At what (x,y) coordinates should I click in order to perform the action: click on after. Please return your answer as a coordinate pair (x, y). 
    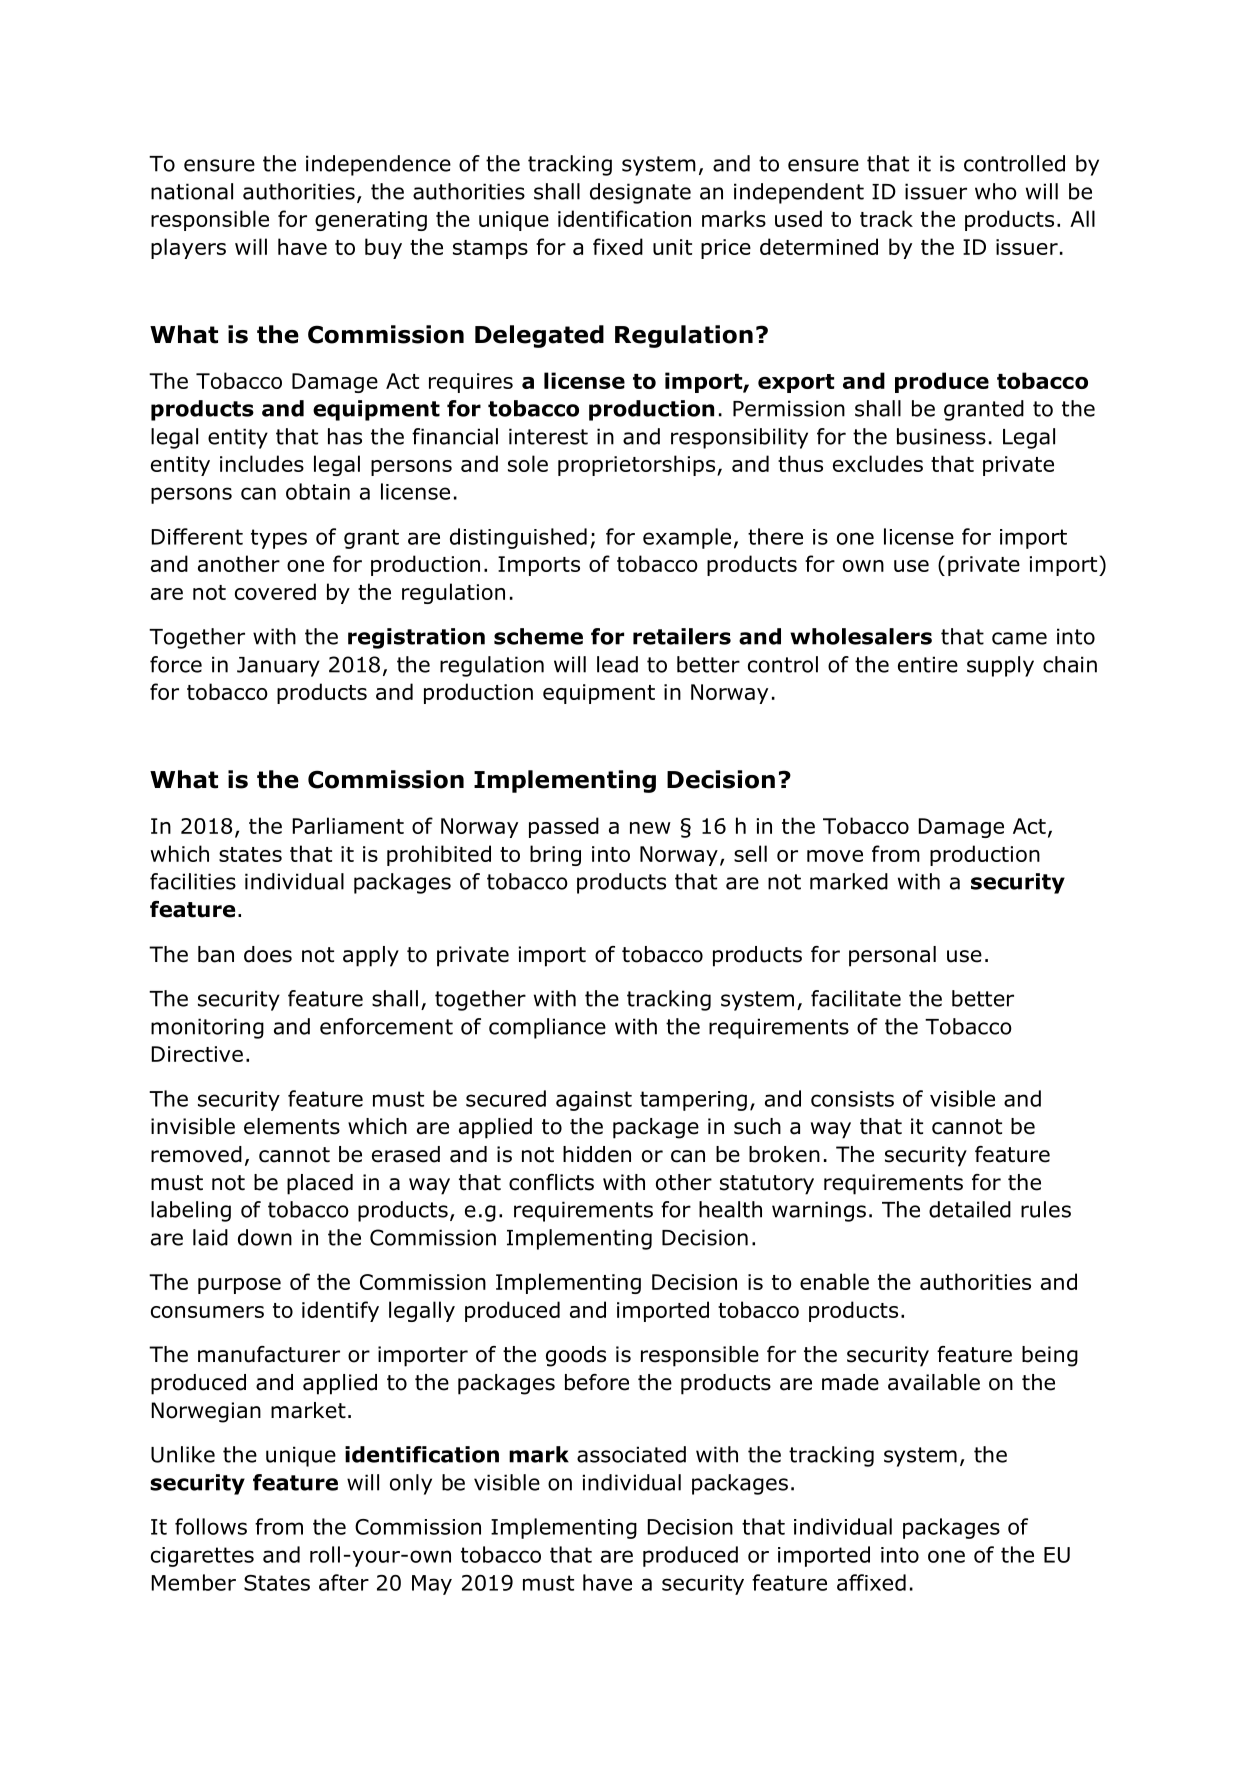
    Looking at the image, I should click on (344, 1582).
